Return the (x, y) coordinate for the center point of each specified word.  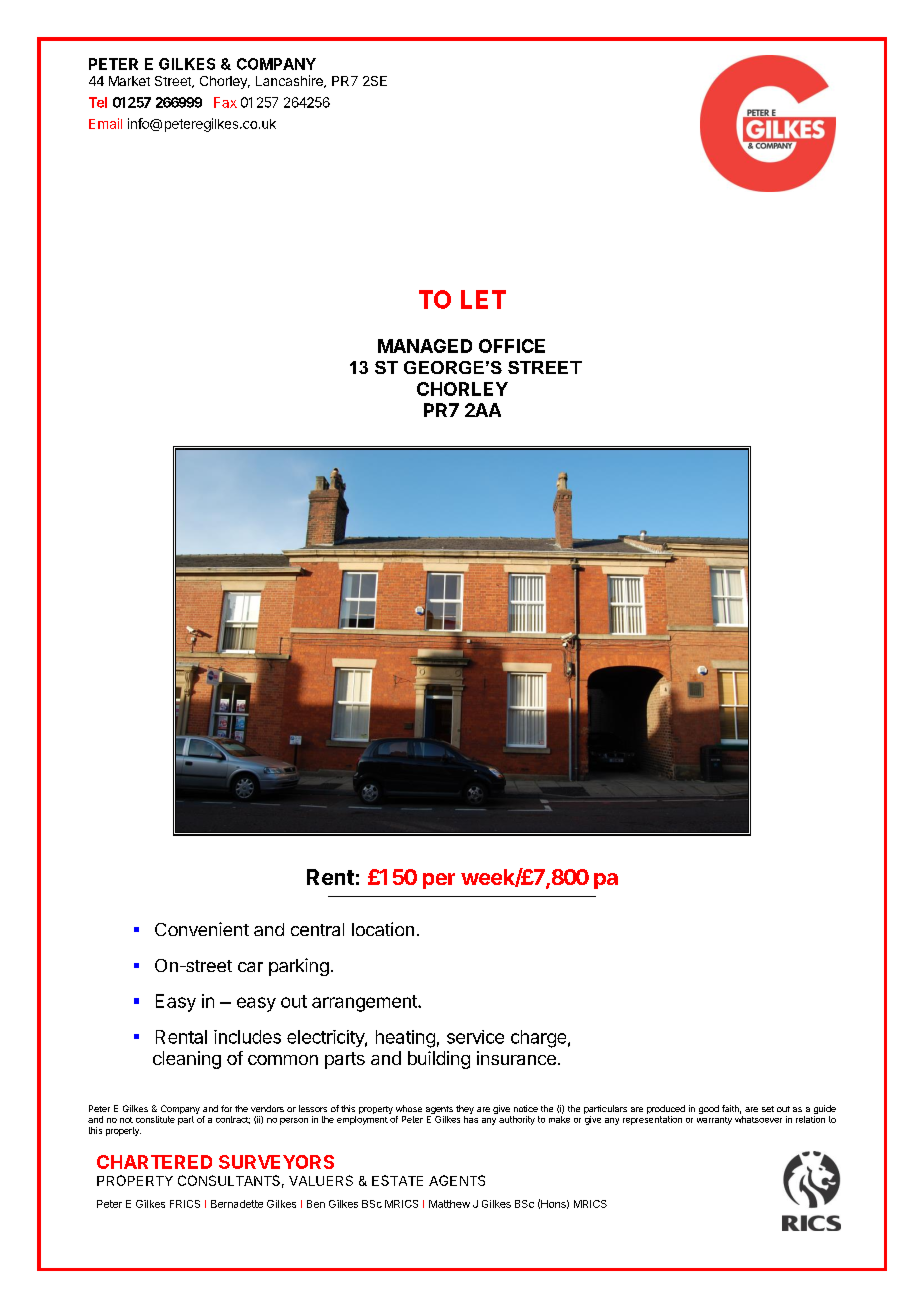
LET (483, 299)
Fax (225, 102)
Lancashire (290, 81)
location (383, 929)
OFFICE (512, 346)
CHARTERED (154, 1162)
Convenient (202, 929)
